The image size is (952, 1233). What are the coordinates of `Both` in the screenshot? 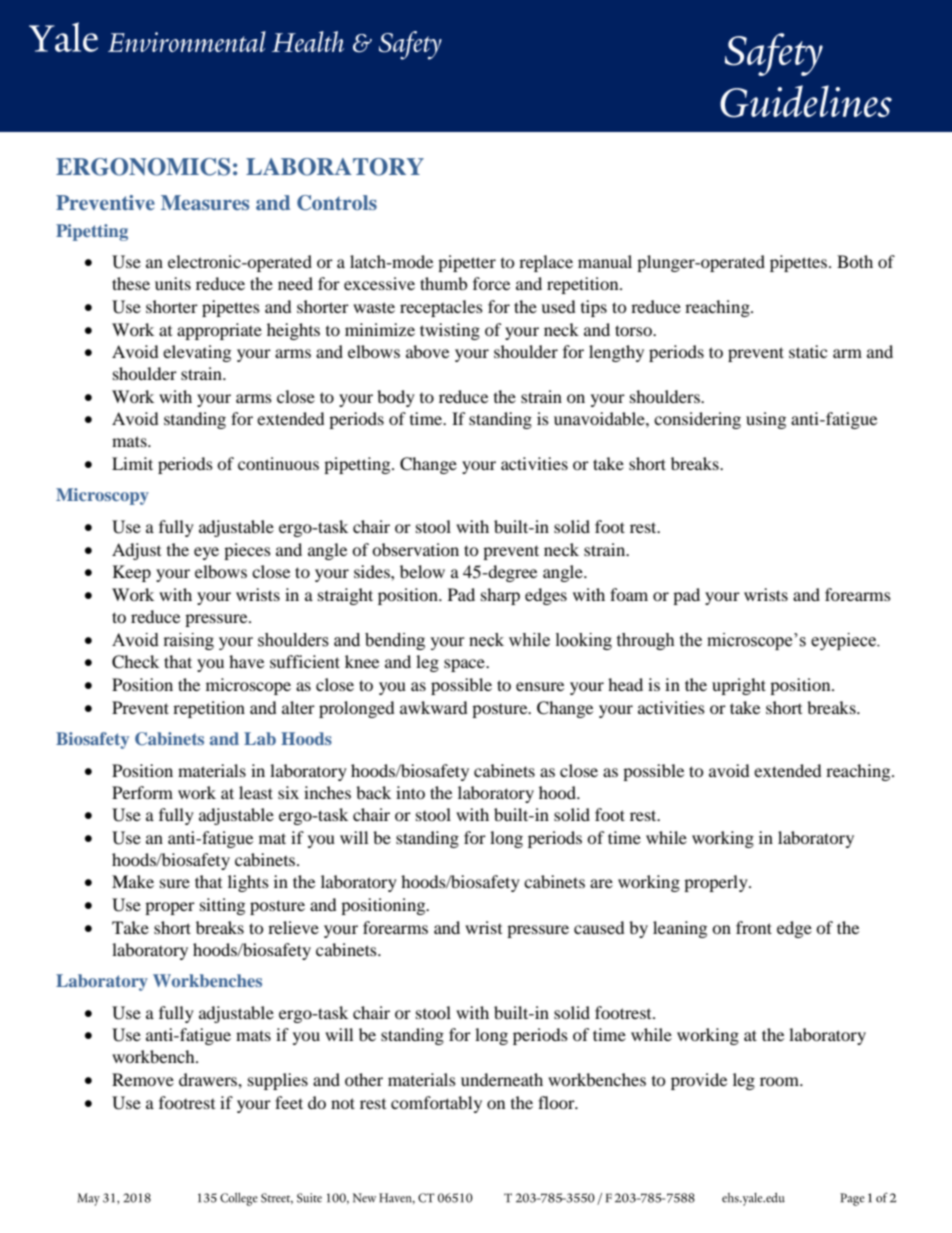 It's located at (855, 261).
